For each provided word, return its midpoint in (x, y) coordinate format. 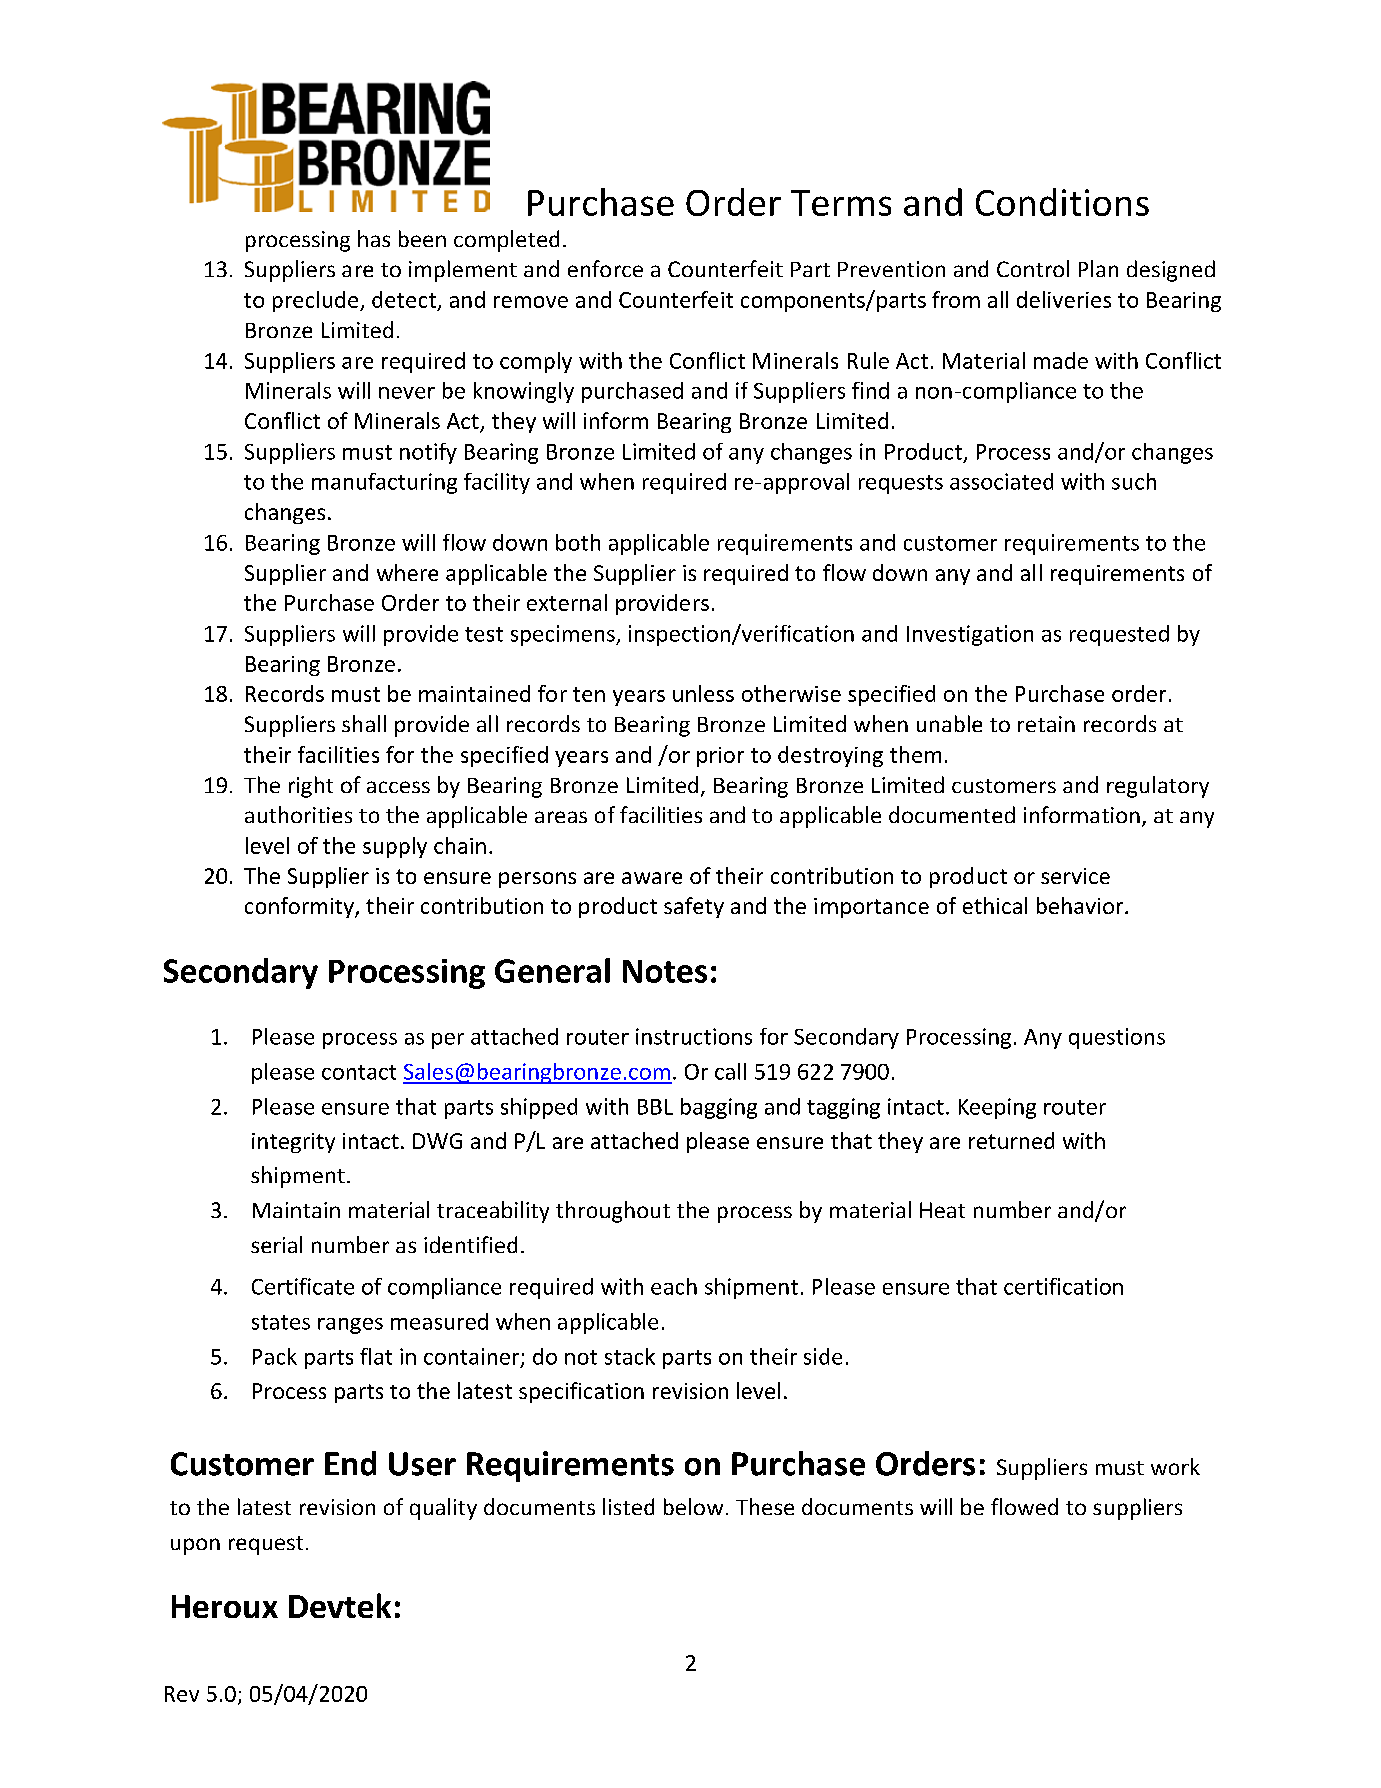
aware (652, 878)
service (1075, 876)
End (350, 1463)
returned (1011, 1140)
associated (1001, 481)
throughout (613, 1212)
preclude (317, 301)
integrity (293, 1143)
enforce (605, 268)
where (407, 572)
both (578, 542)
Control (1033, 268)
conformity (300, 907)
